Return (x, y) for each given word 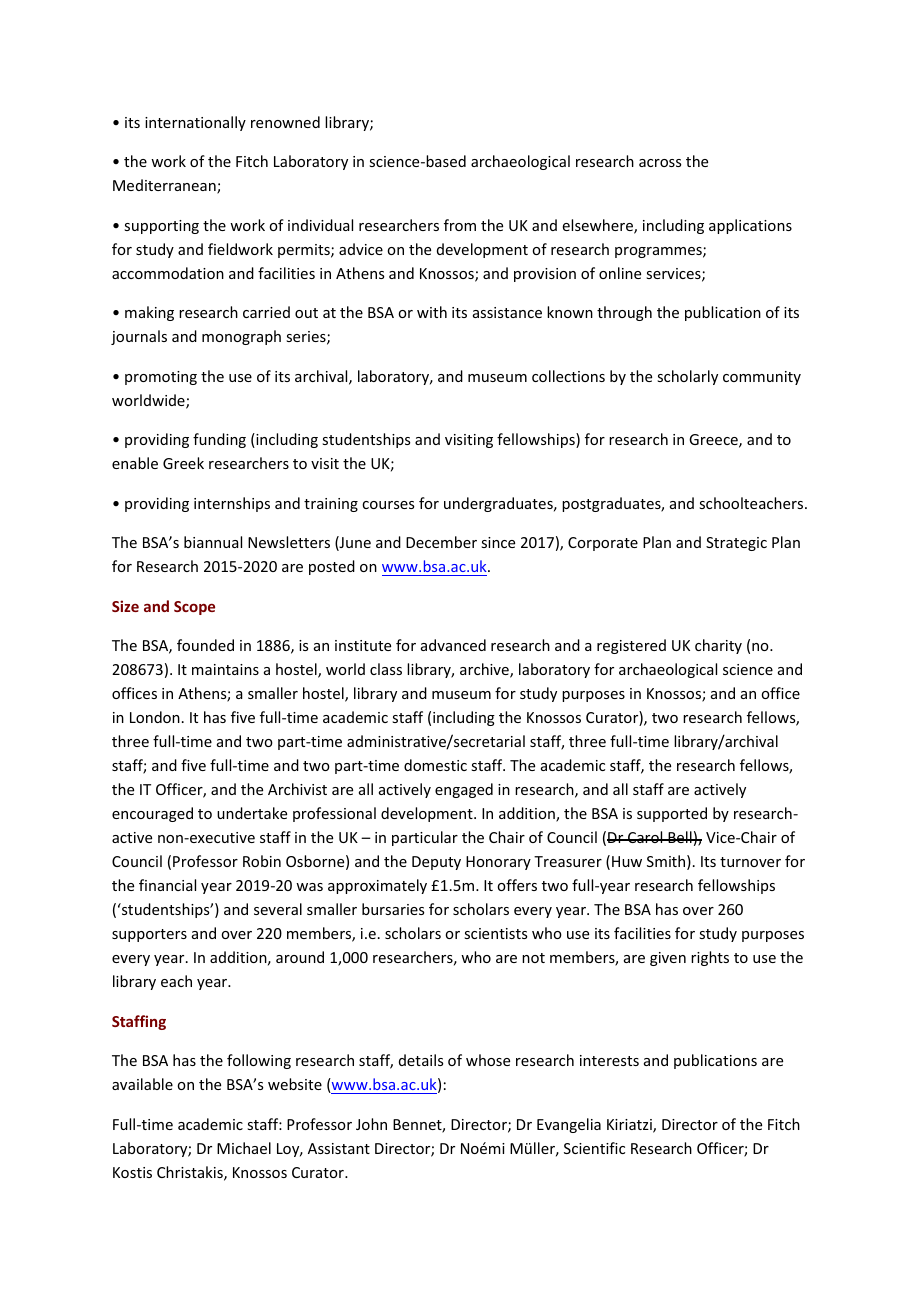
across (660, 163)
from (460, 225)
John (371, 1124)
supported (672, 814)
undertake (252, 813)
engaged (464, 790)
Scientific (594, 1148)
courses (388, 505)
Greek (183, 463)
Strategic (736, 544)
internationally (195, 123)
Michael (244, 1148)
